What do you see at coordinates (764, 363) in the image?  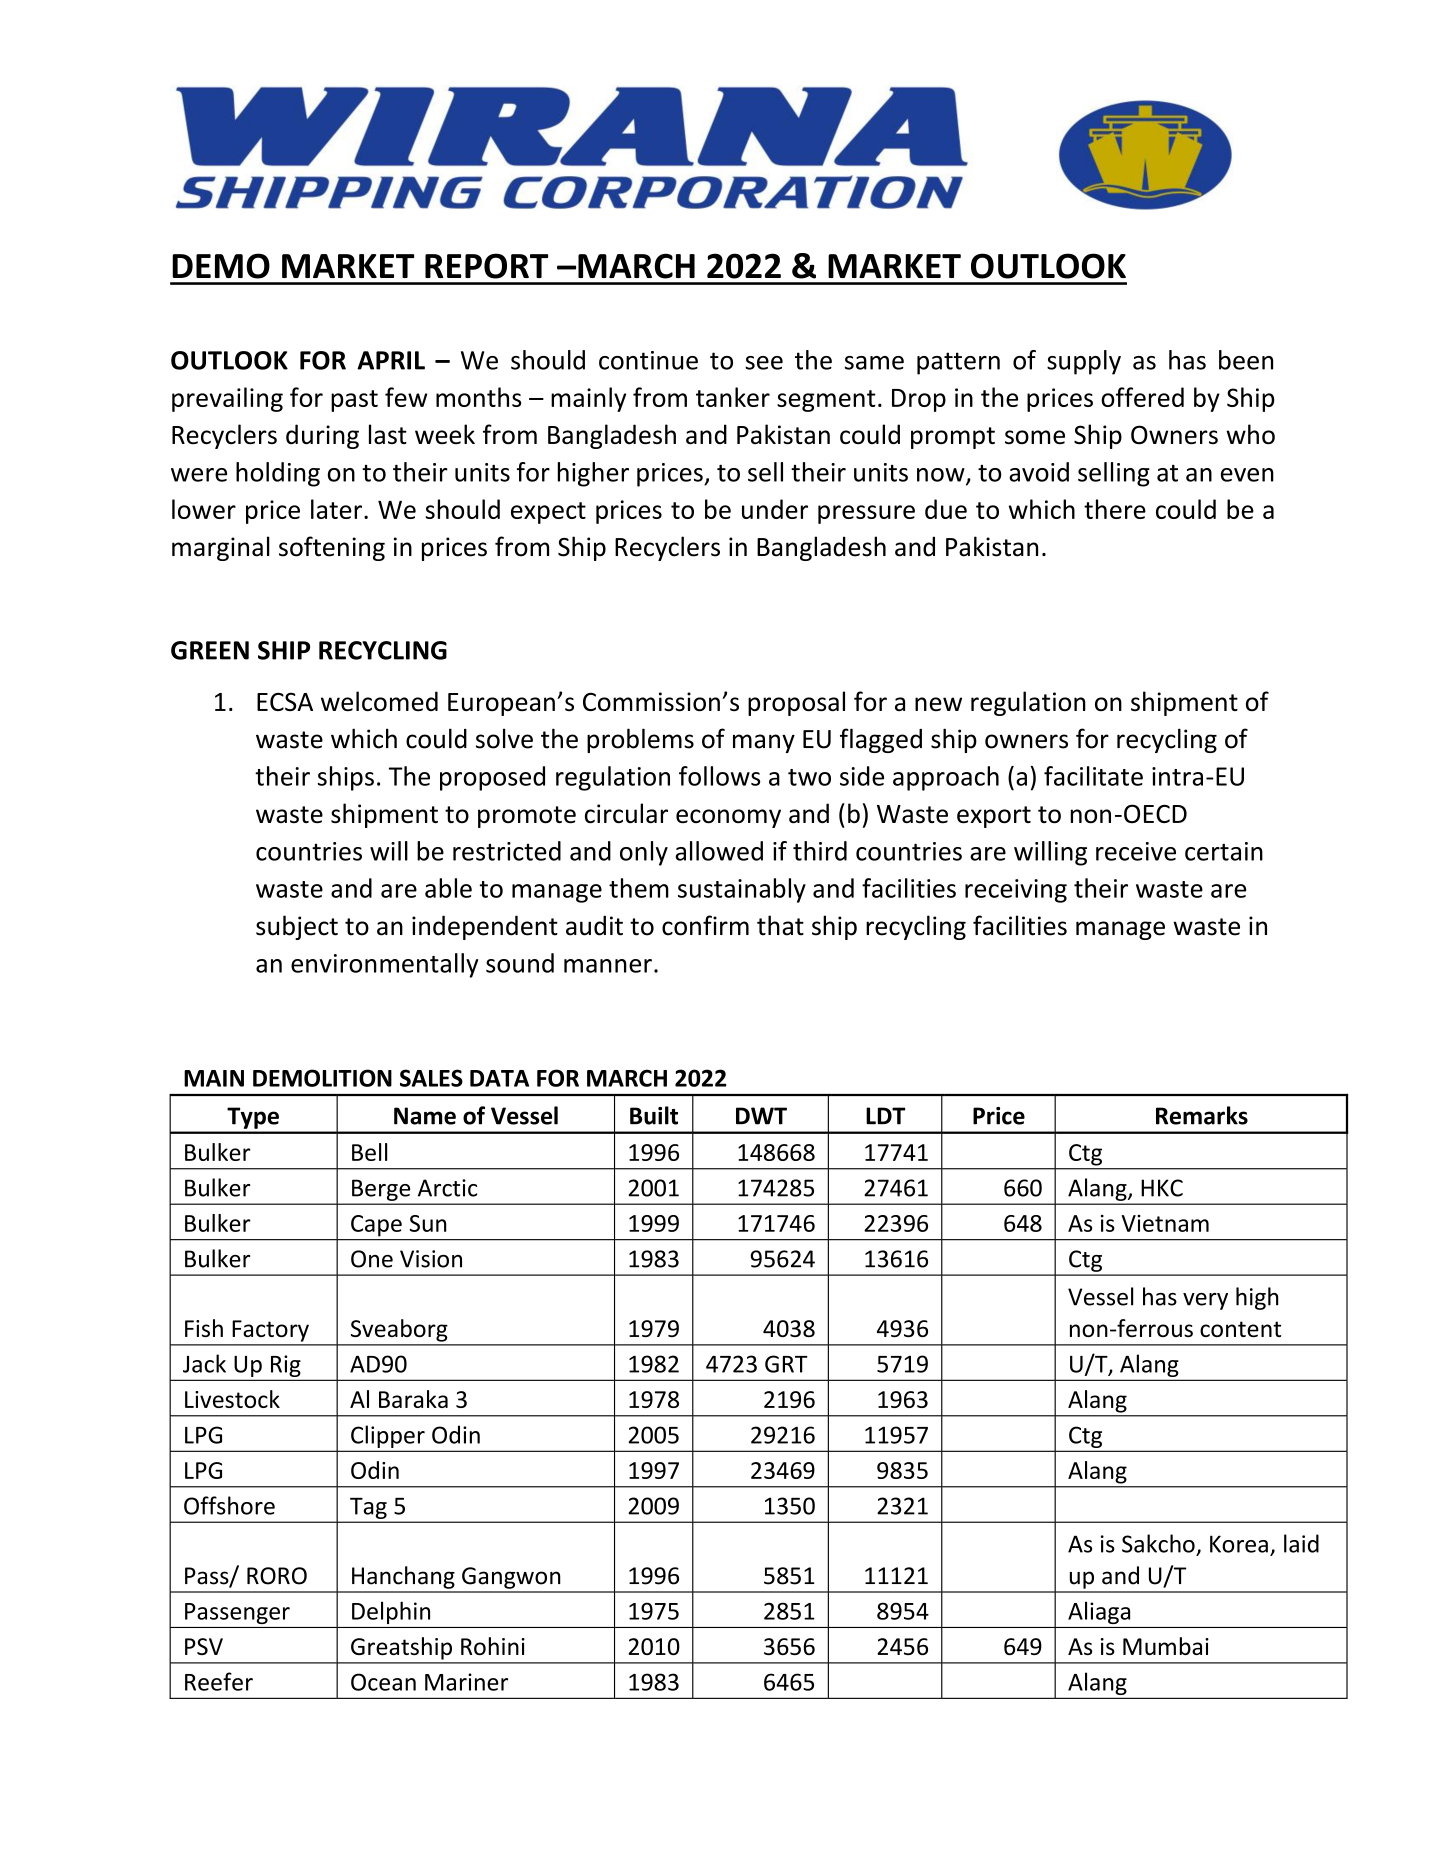 I see `see` at bounding box center [764, 363].
